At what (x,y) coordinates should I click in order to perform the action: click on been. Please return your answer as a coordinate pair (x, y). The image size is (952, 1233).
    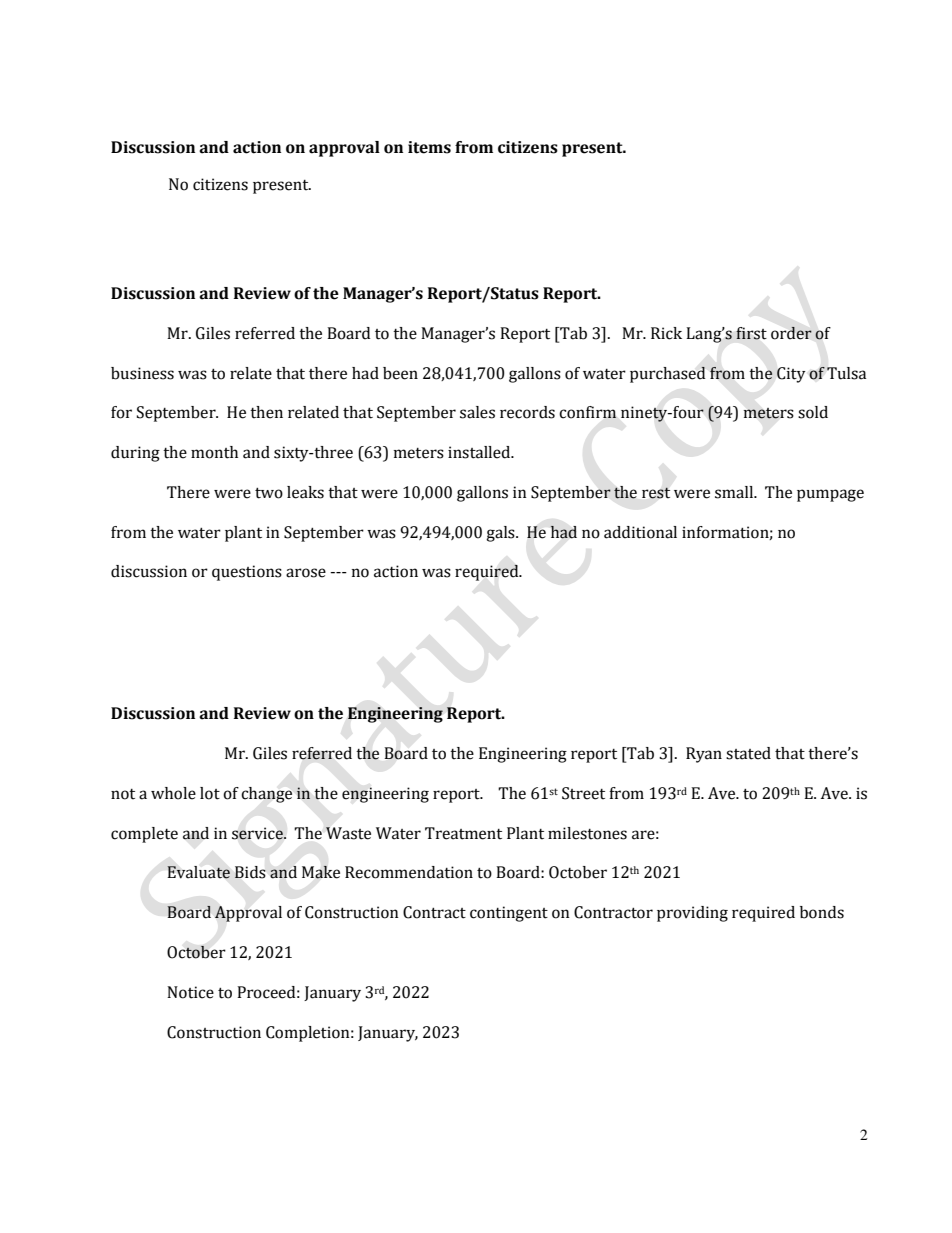
    Looking at the image, I should click on (400, 373).
